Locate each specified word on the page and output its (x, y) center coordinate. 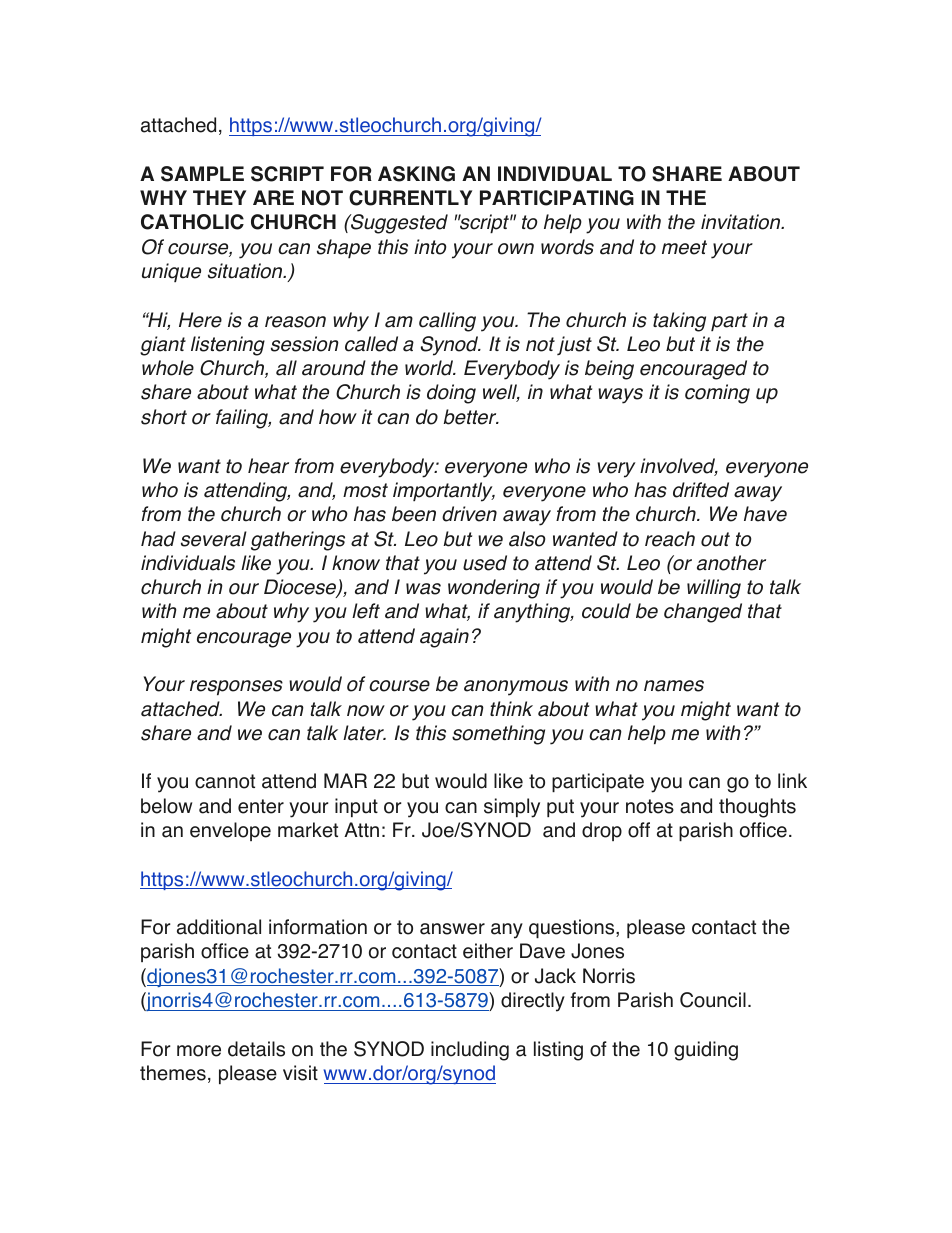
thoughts (757, 808)
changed (703, 613)
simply (512, 808)
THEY (219, 197)
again (444, 638)
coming (717, 394)
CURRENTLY (410, 198)
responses (236, 687)
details (256, 1049)
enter (261, 806)
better (471, 417)
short (164, 417)
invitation (742, 222)
